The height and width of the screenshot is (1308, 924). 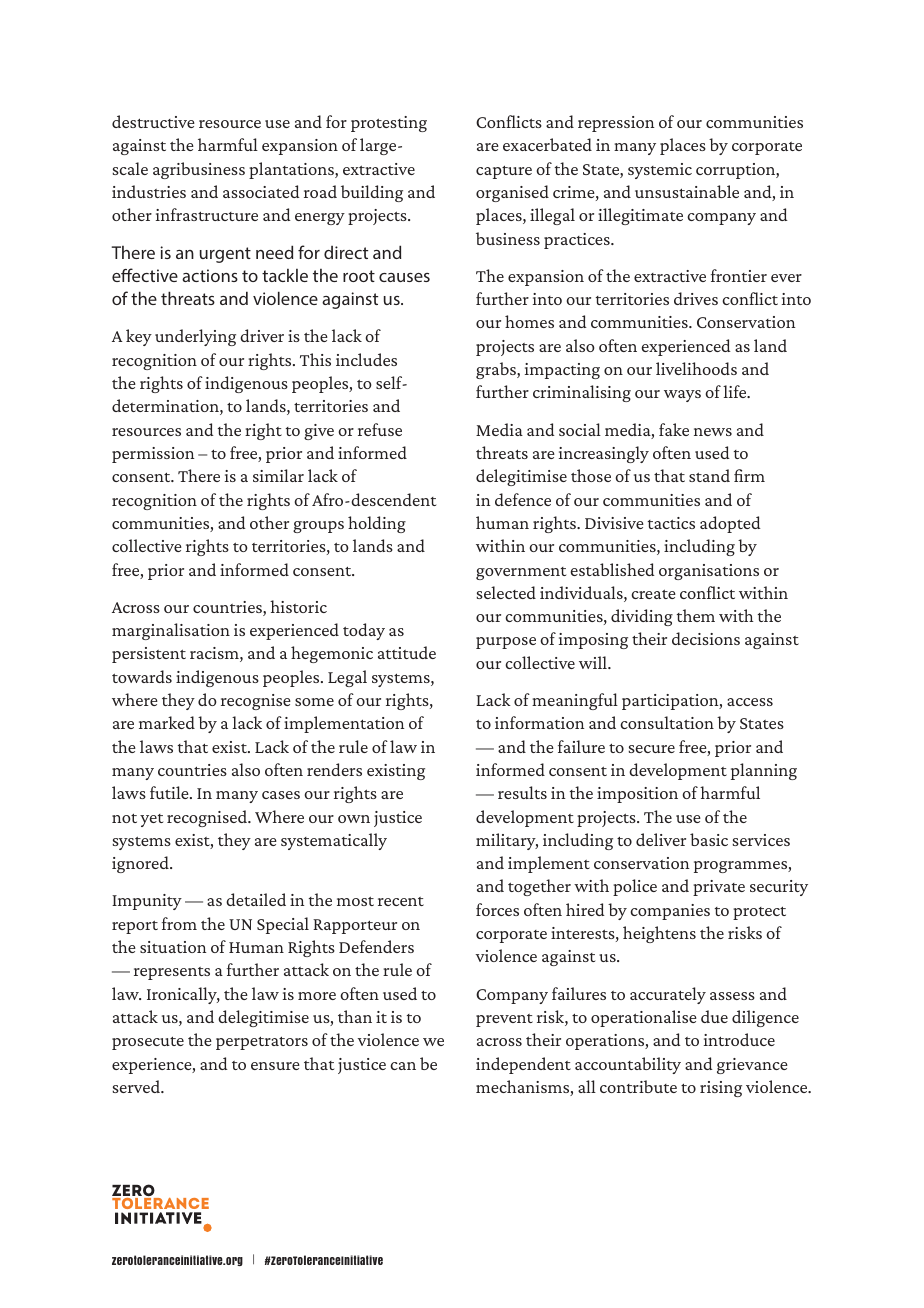 What do you see at coordinates (522, 792) in the screenshot?
I see `results` at bounding box center [522, 792].
